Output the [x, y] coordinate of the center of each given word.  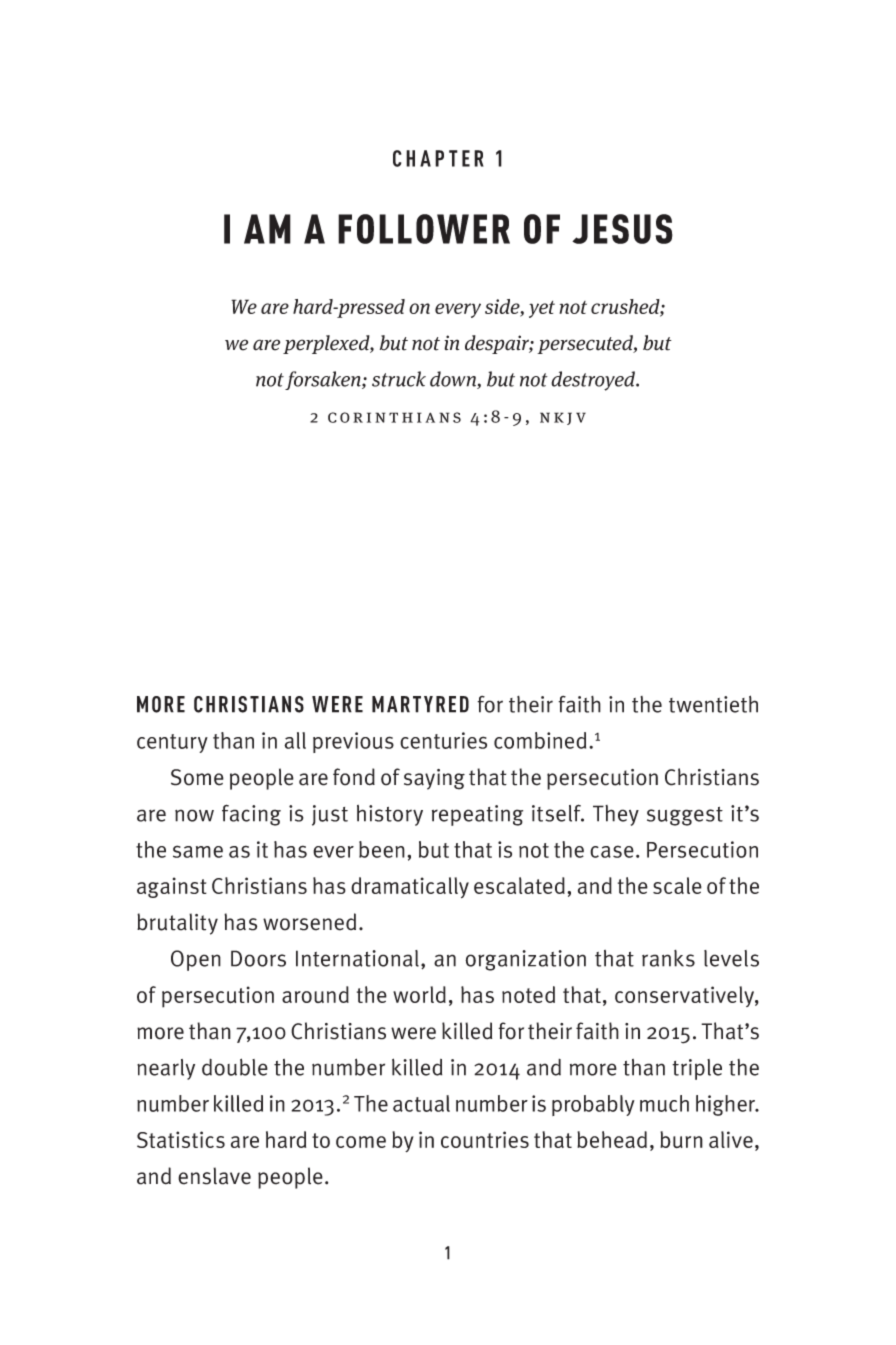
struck [399, 379]
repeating [477, 815]
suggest [685, 816]
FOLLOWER [424, 229]
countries [485, 1139]
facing [251, 815]
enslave [214, 1176]
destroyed [594, 381]
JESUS [622, 229]
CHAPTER [438, 158]
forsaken [324, 380]
